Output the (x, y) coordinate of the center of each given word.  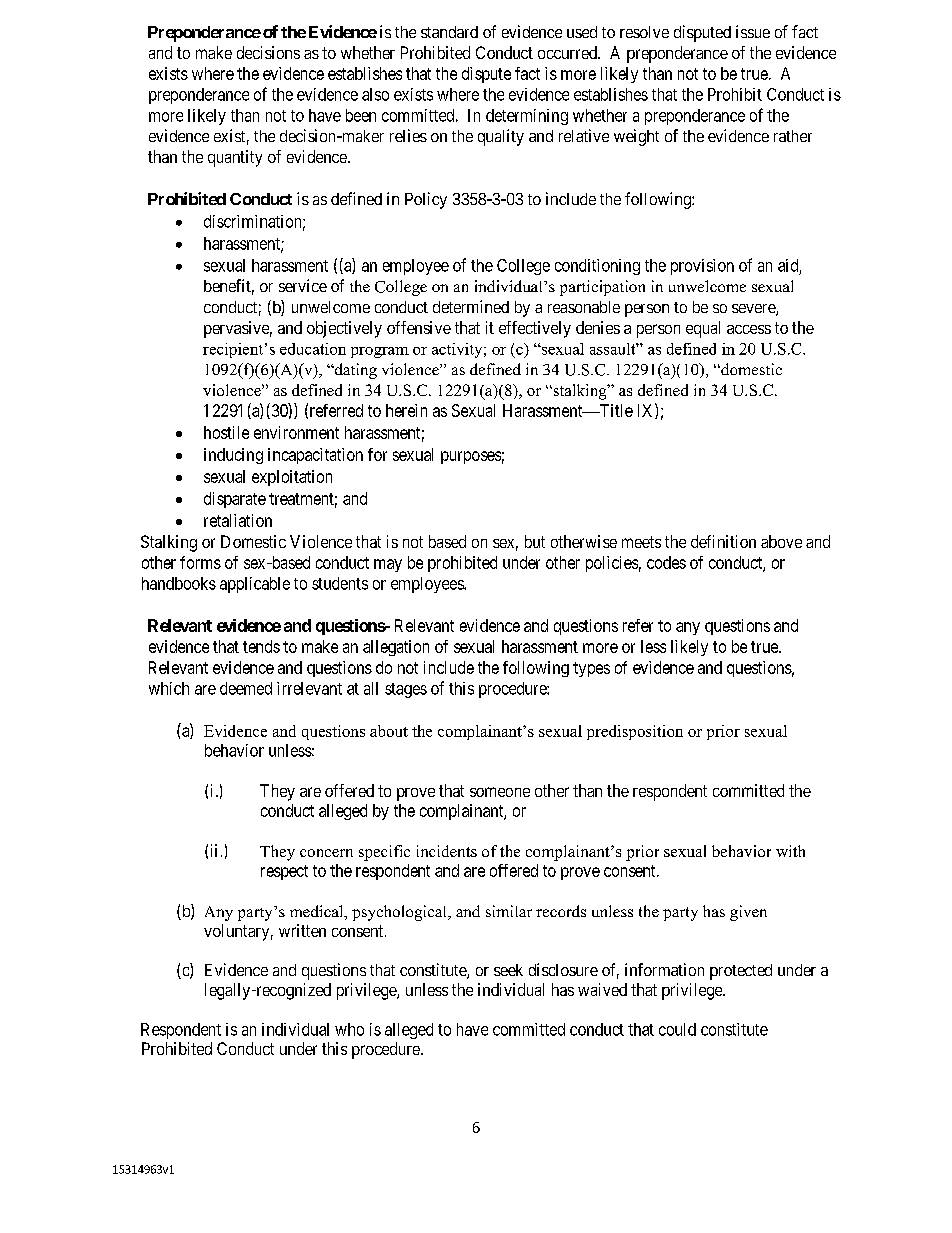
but (535, 541)
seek (508, 970)
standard (449, 32)
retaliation (238, 520)
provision (702, 267)
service (303, 285)
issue (753, 31)
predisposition (635, 732)
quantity (235, 158)
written (302, 930)
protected (741, 972)
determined (471, 306)
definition (723, 541)
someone (500, 792)
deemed (246, 688)
